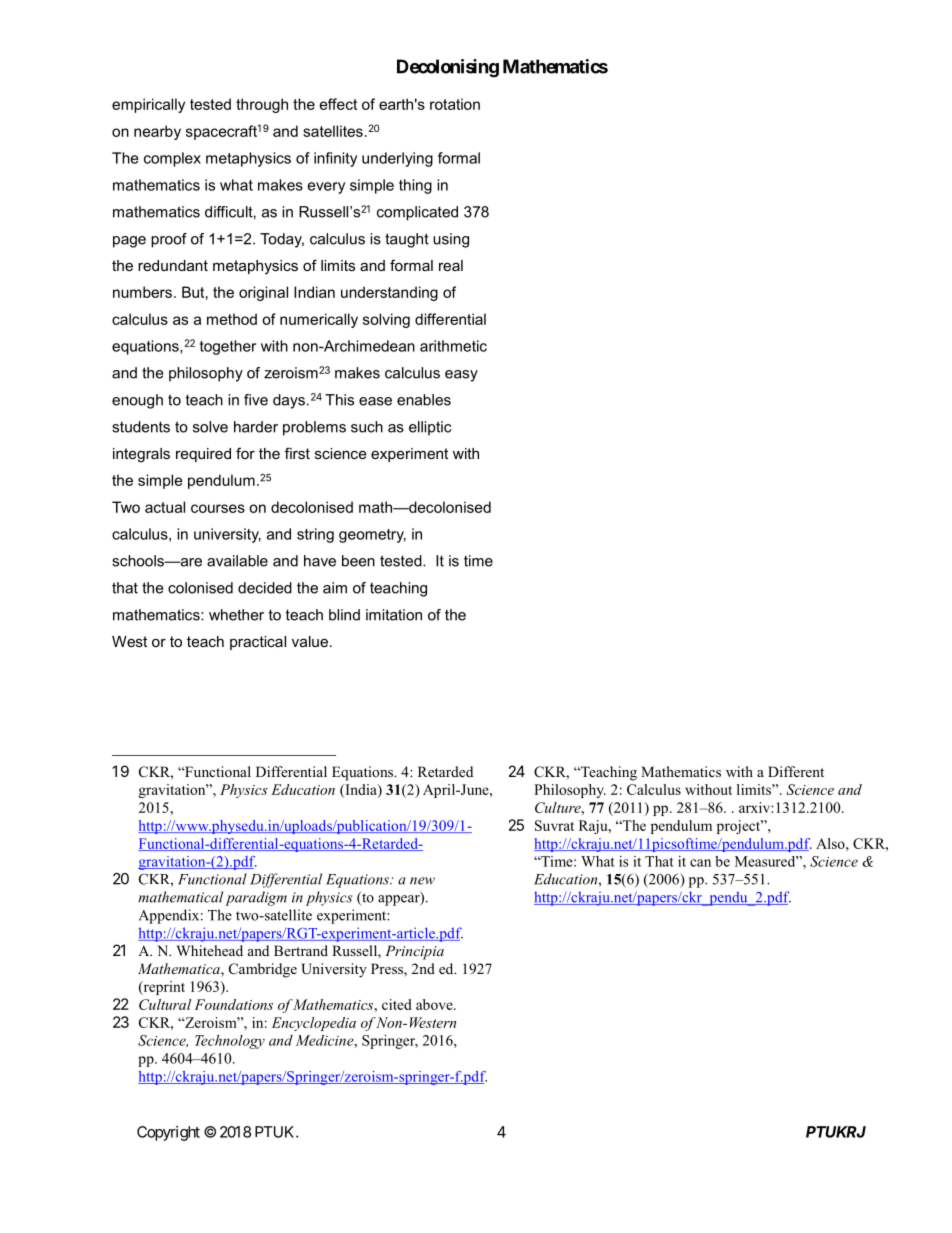  I want to click on complex, so click(172, 159).
